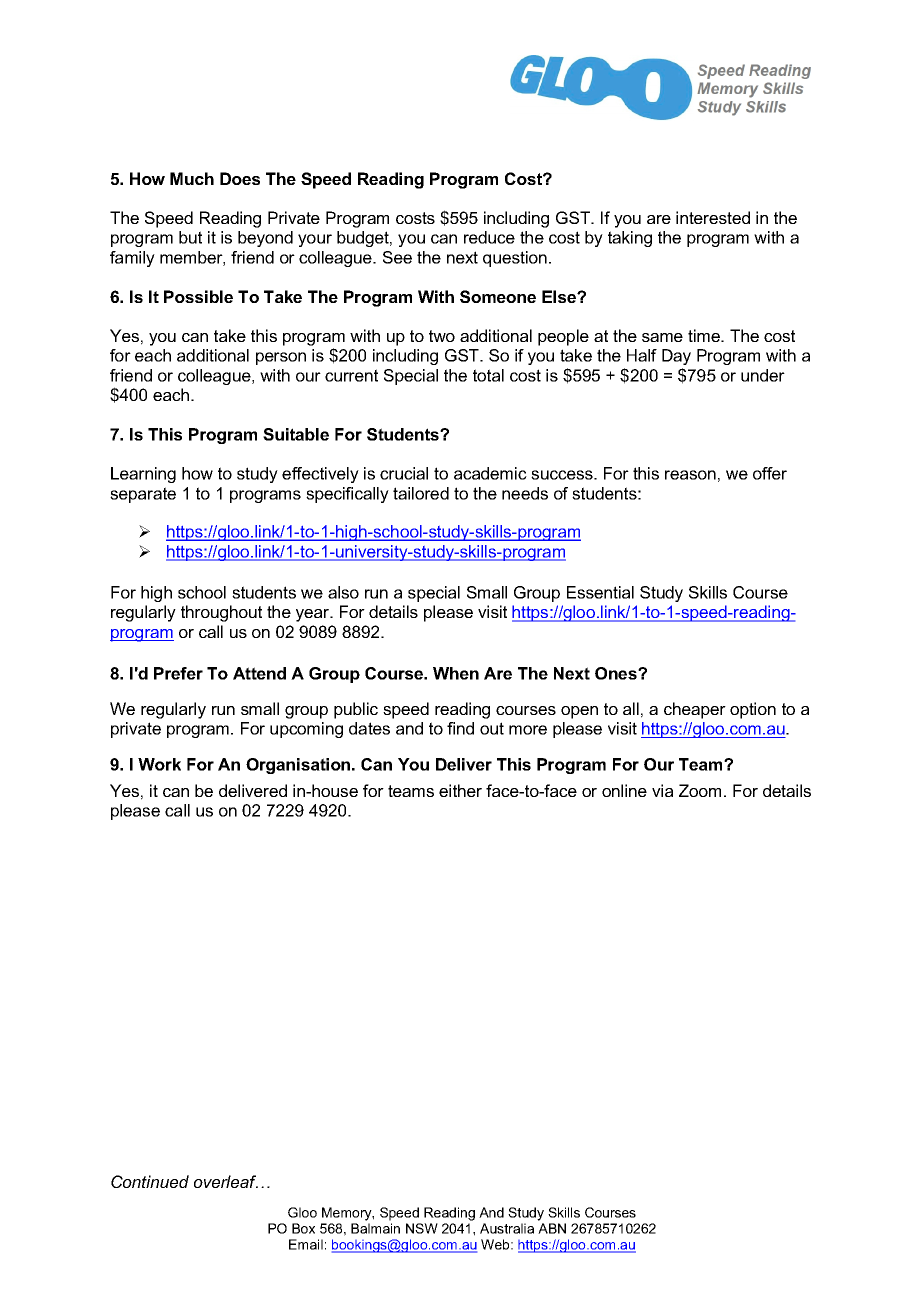  Describe the element at coordinates (695, 710) in the screenshot. I see `cheaper` at that location.
